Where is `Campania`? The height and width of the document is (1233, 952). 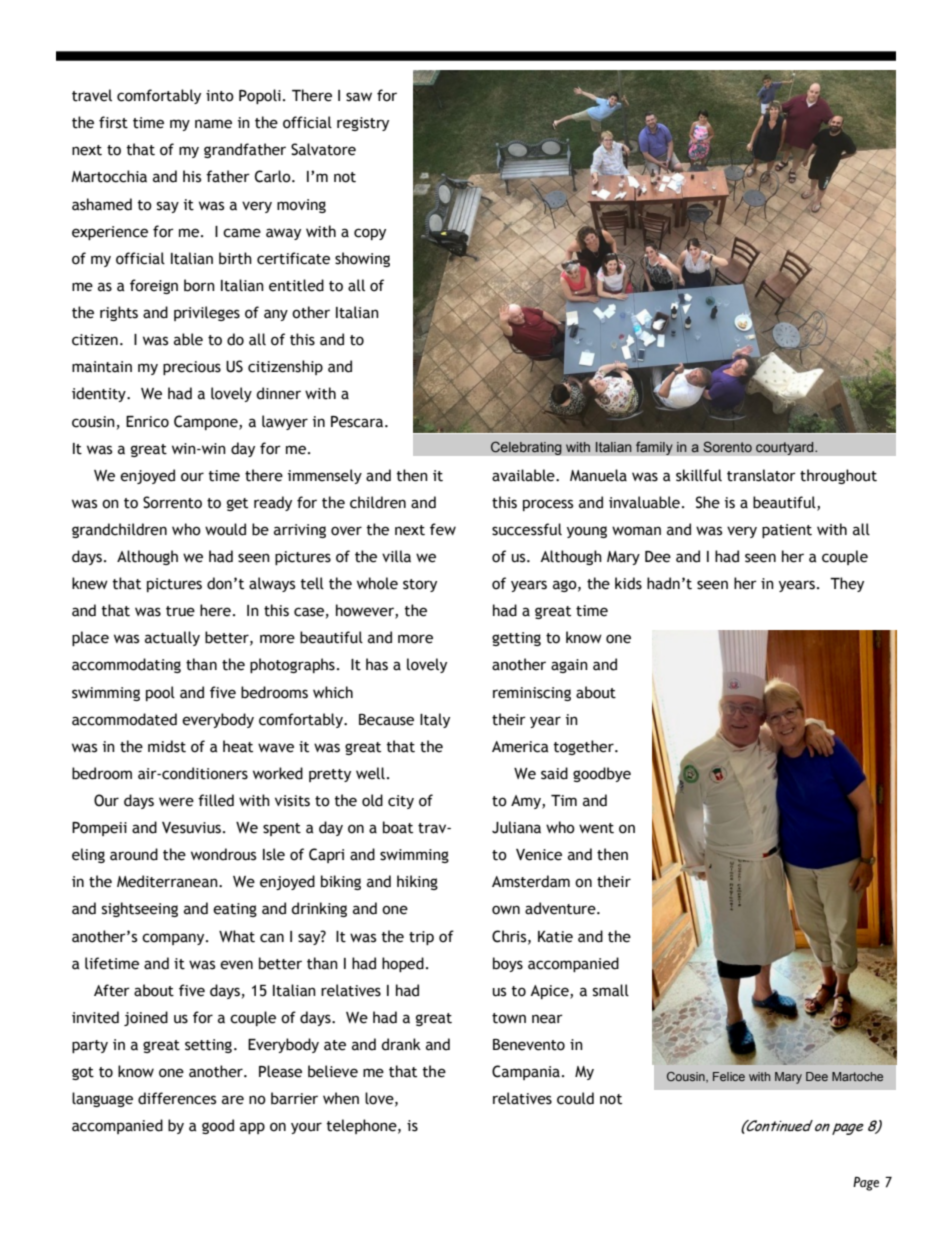
Campania is located at coordinates (526, 1072).
